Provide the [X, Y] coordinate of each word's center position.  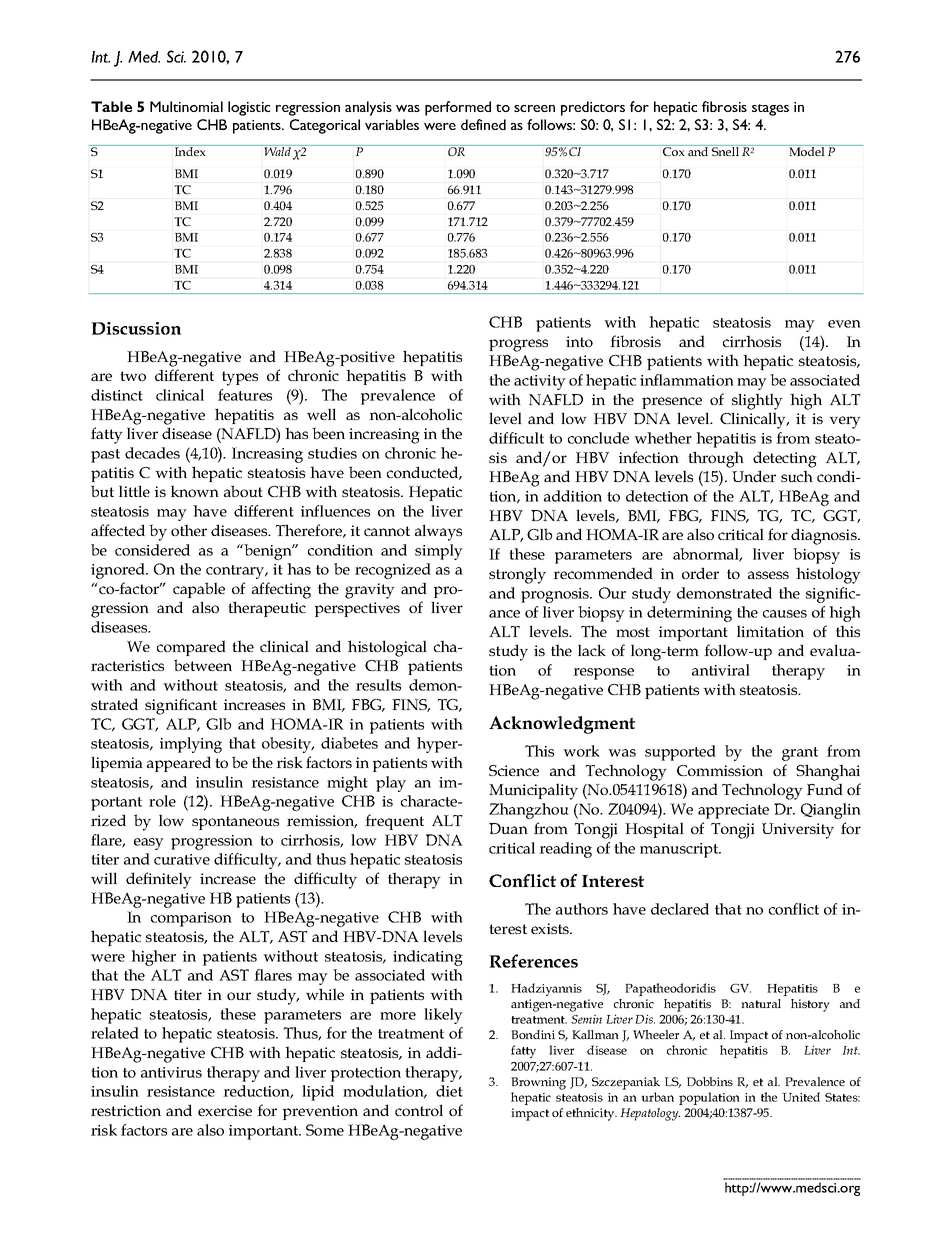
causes [785, 614]
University [798, 831]
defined [483, 124]
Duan [508, 828]
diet [449, 1091]
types [240, 378]
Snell [725, 150]
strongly [517, 575]
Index [190, 150]
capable [199, 590]
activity [540, 382]
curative [182, 859]
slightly [757, 401]
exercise [225, 1110]
